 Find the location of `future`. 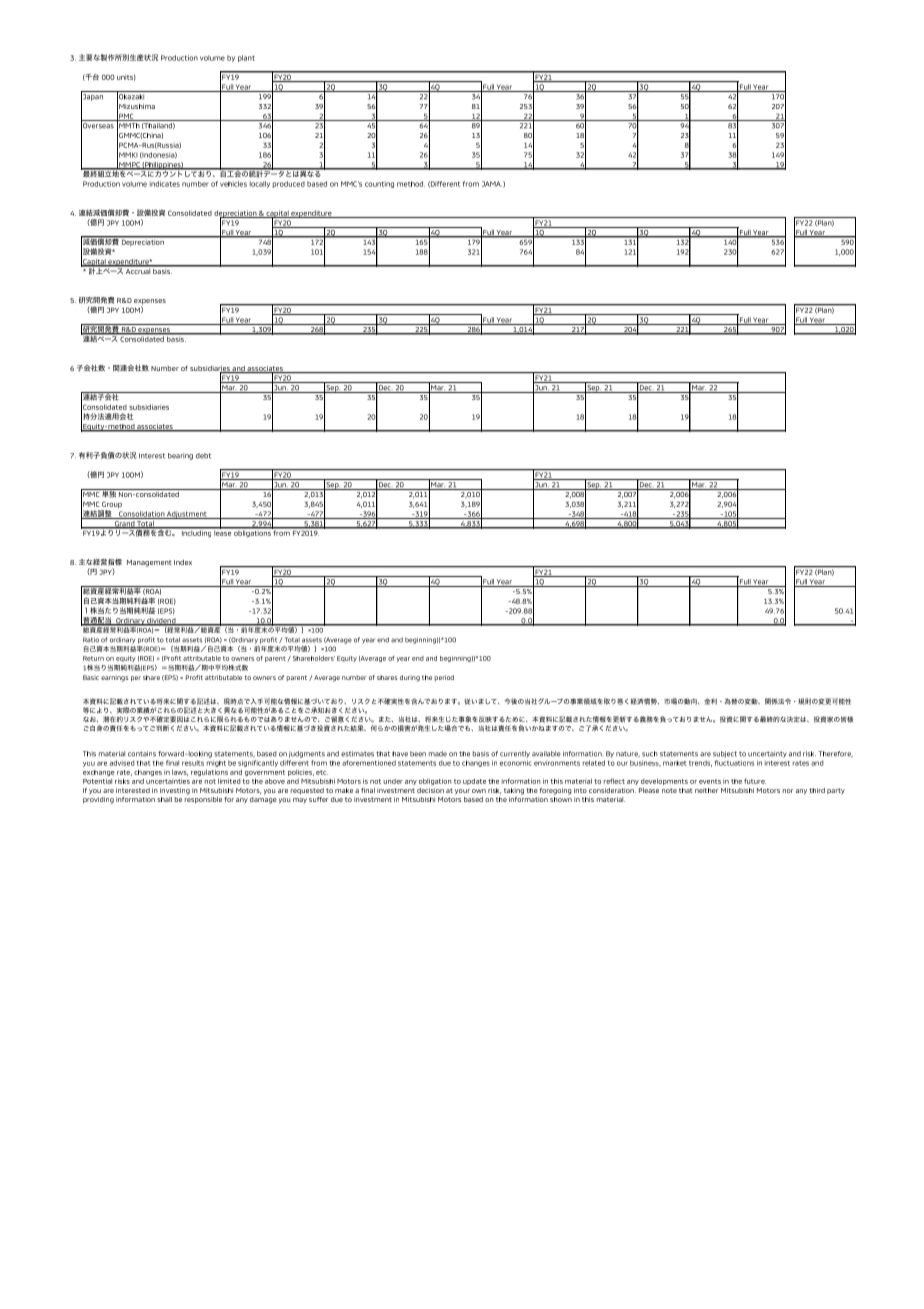

future is located at coordinates (755, 781).
